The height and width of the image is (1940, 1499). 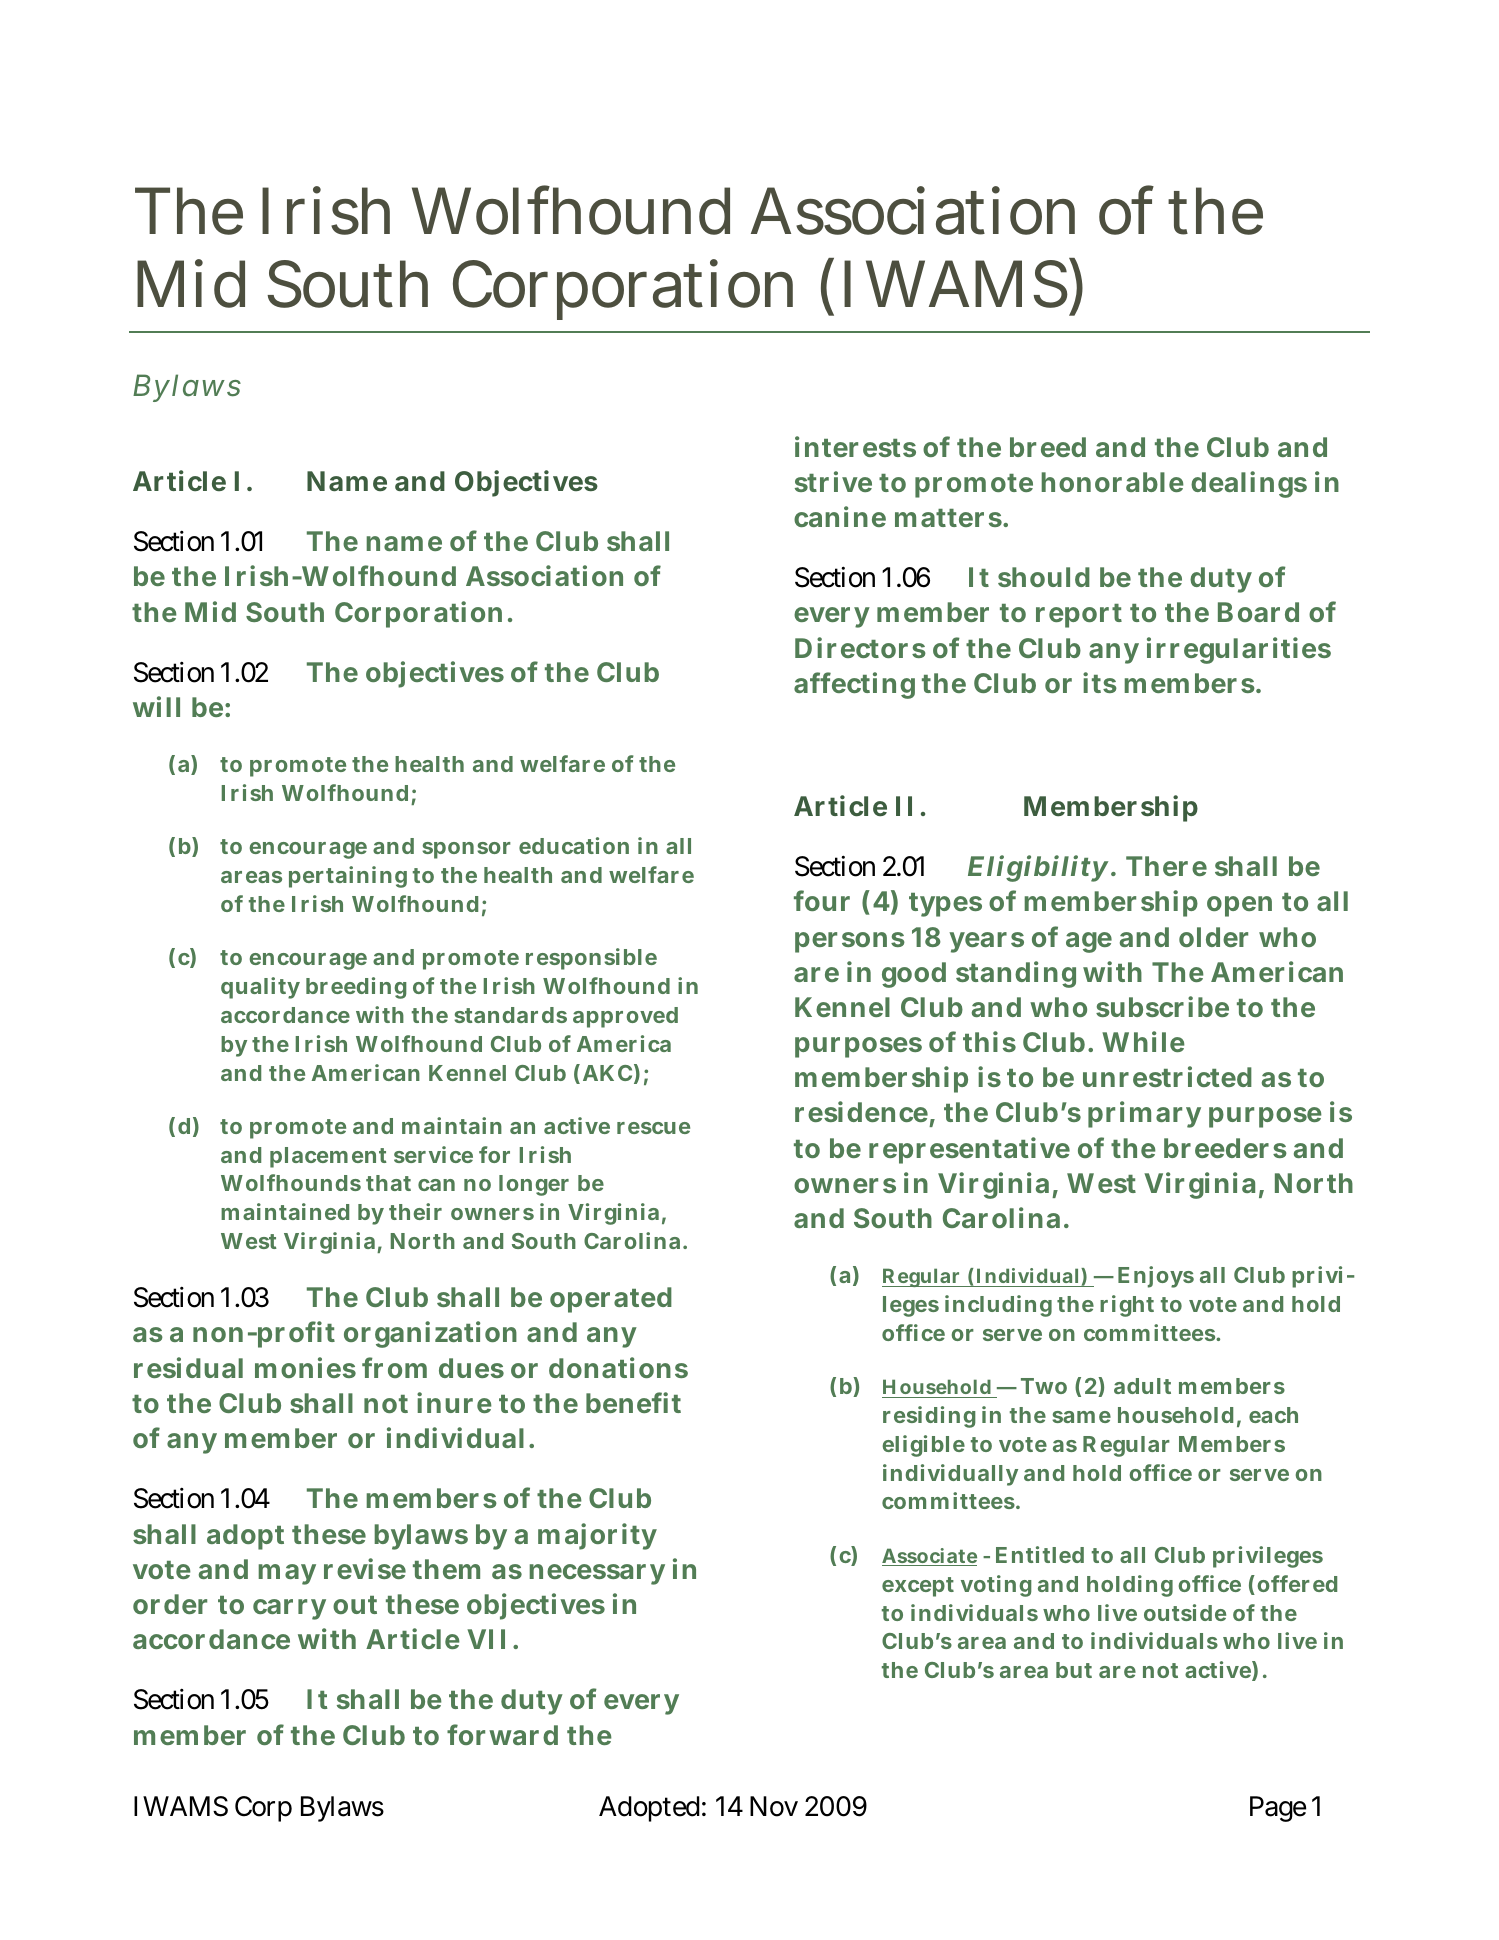 What do you see at coordinates (833, 482) in the image?
I see `strive` at bounding box center [833, 482].
